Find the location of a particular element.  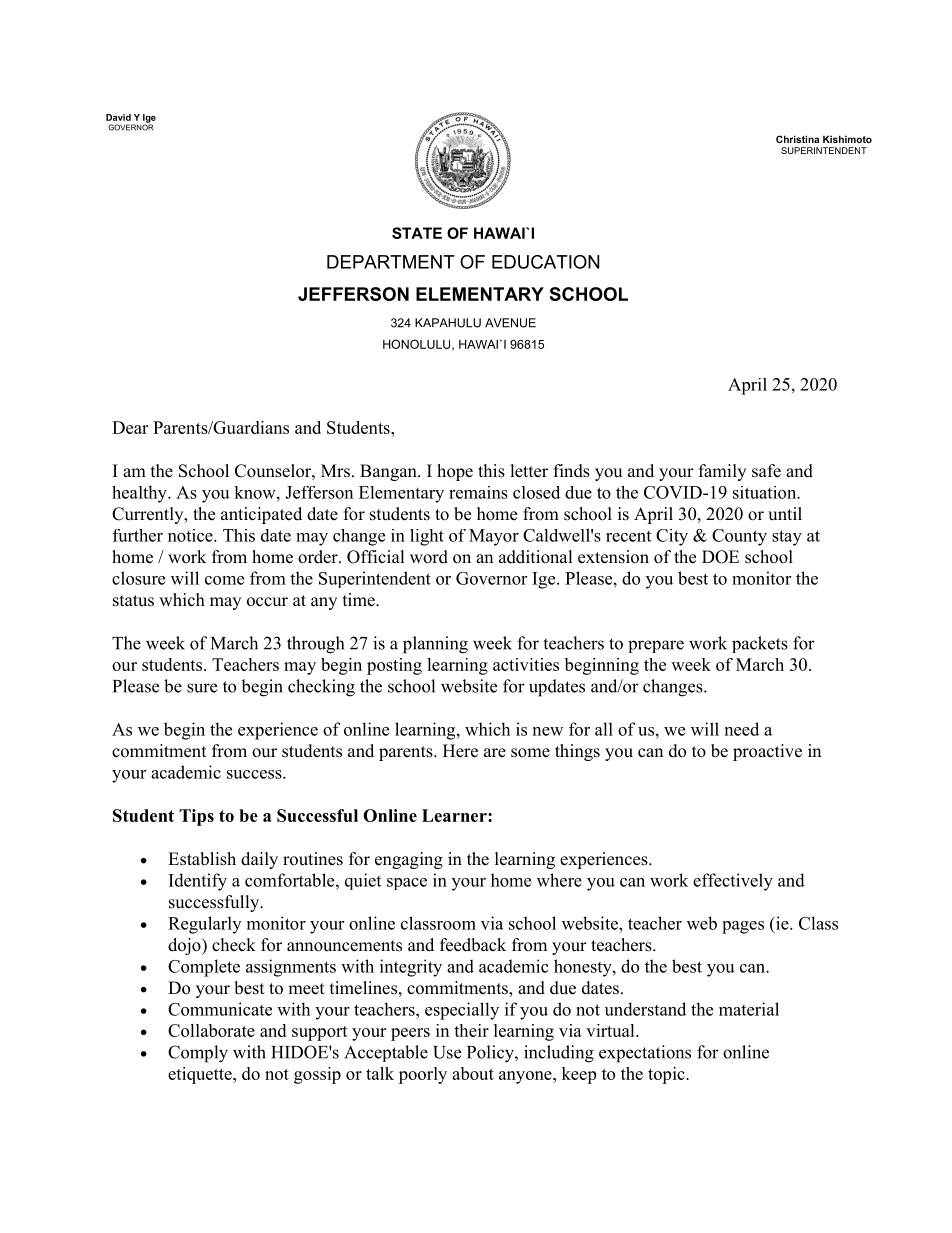

Comply is located at coordinates (198, 1054).
